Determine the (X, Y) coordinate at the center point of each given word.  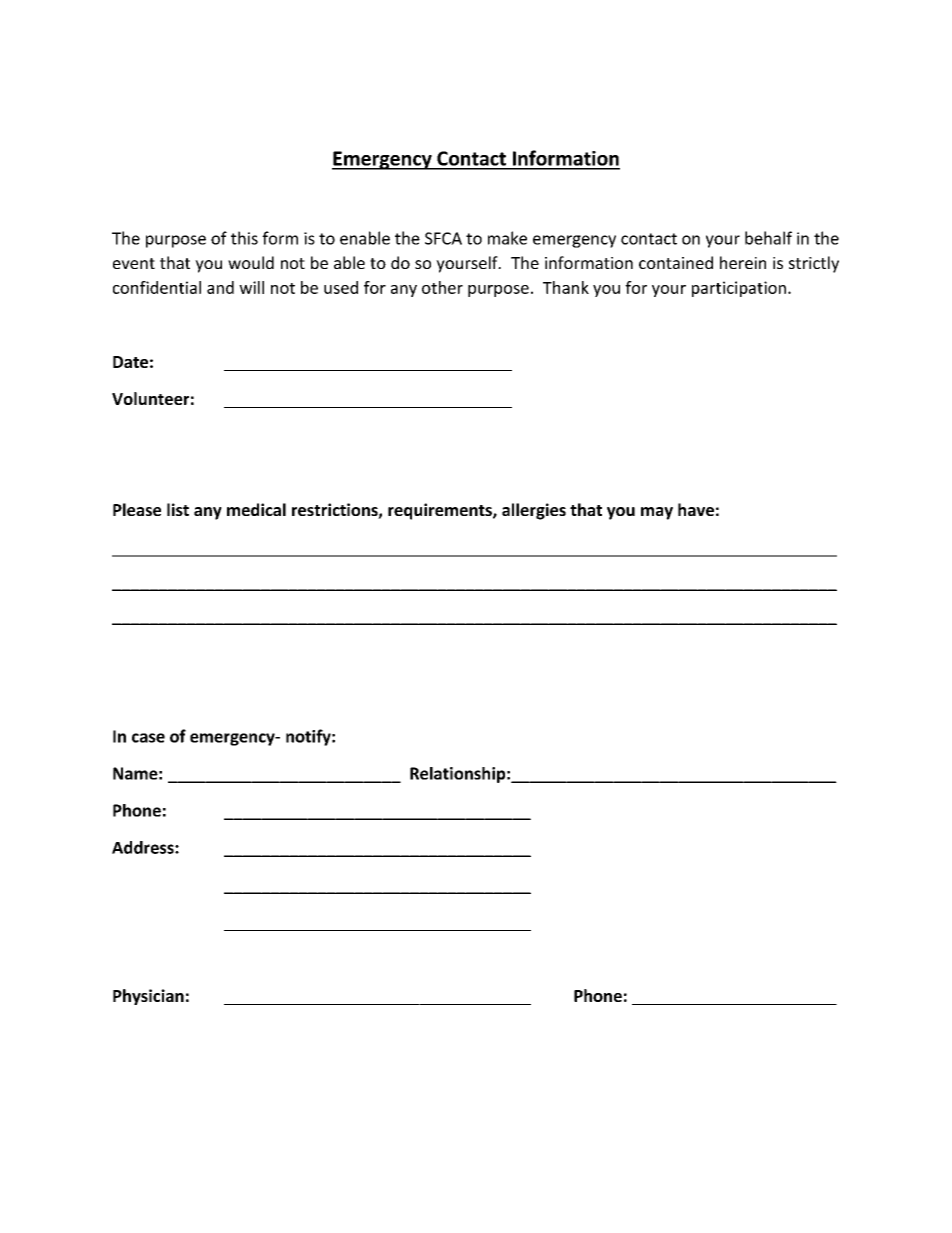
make (507, 238)
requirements (441, 511)
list (178, 509)
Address (144, 847)
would (251, 262)
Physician (148, 997)
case (148, 738)
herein (743, 262)
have (696, 509)
